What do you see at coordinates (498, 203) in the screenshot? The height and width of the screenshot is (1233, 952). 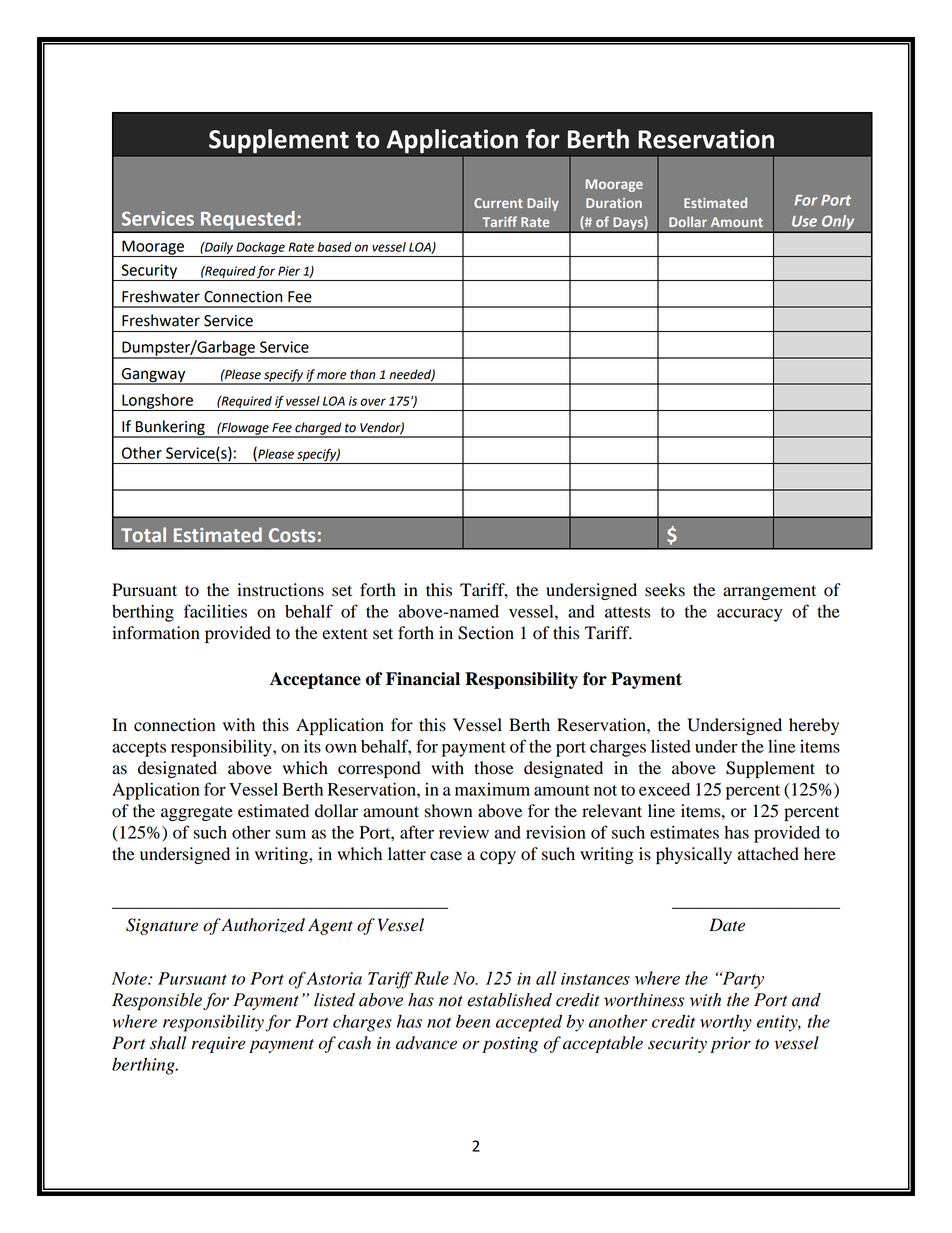 I see `Current` at bounding box center [498, 203].
